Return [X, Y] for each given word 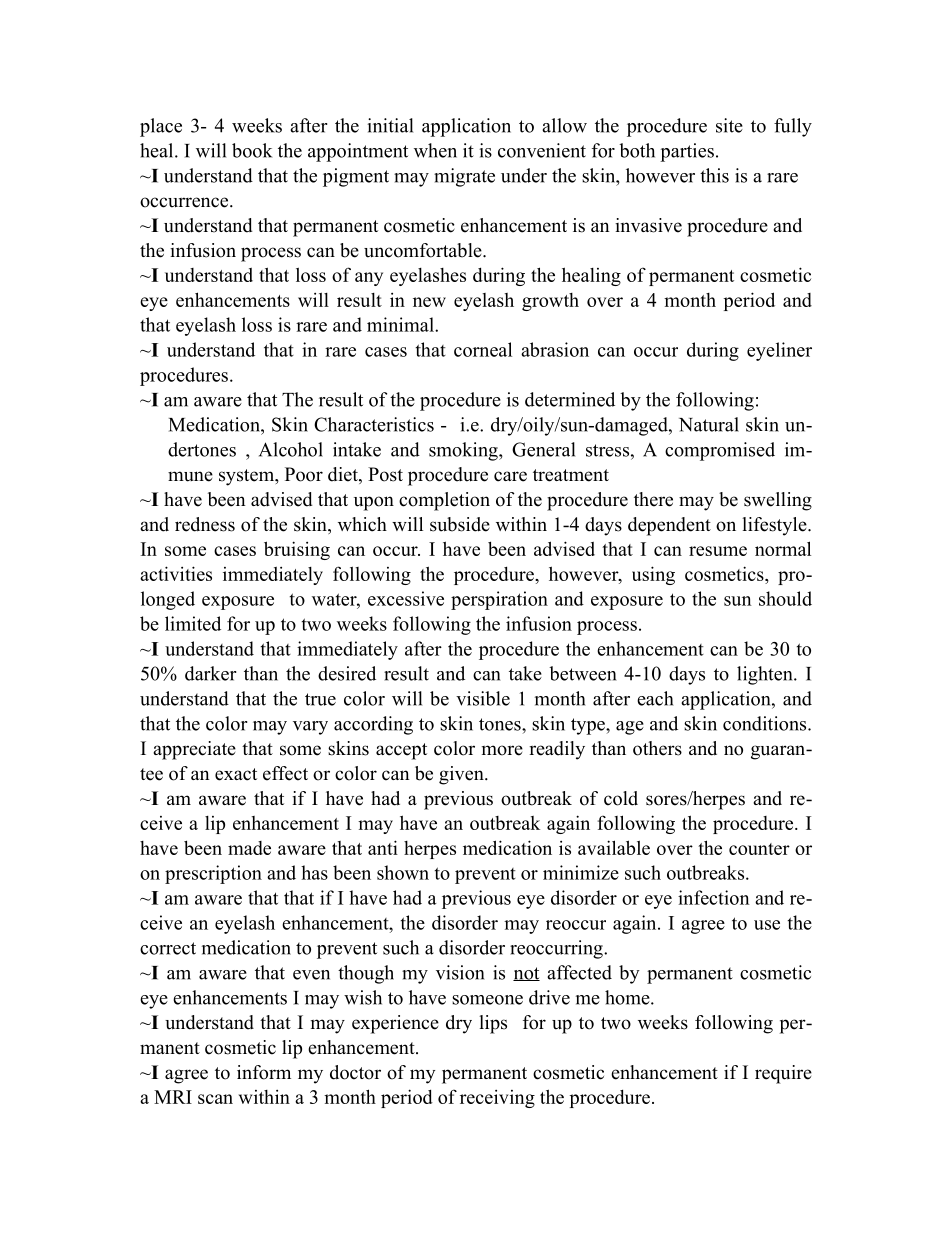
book [252, 150]
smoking [464, 451]
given [462, 775]
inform [264, 1072]
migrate [464, 177]
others [657, 748]
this [714, 175]
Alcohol [291, 449]
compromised [720, 451]
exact [236, 774]
